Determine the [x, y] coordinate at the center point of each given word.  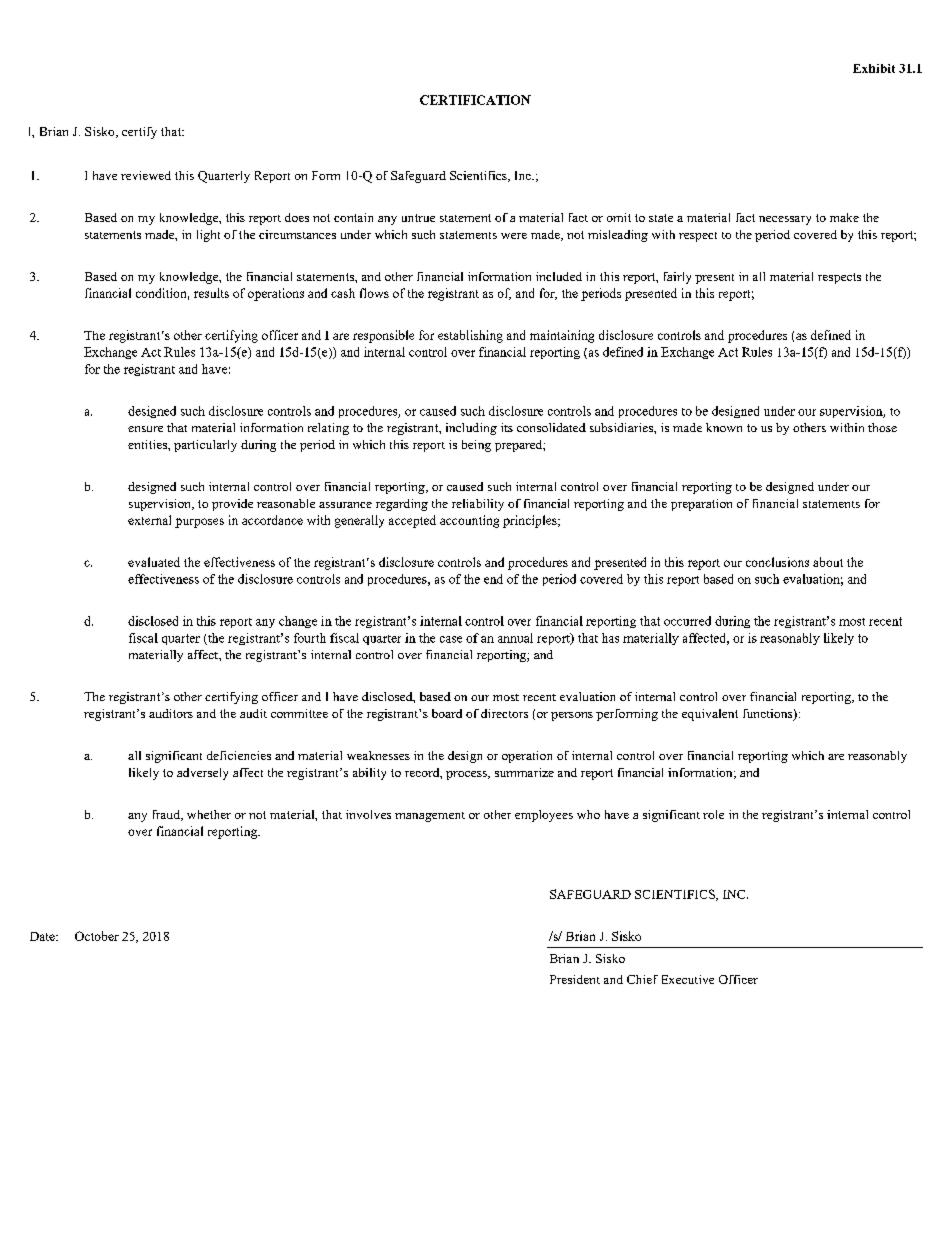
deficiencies [239, 755]
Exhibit [874, 68]
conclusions [777, 562]
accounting [469, 521]
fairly [677, 278]
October [97, 936]
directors [504, 713]
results [211, 293]
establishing [470, 336]
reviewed [146, 175]
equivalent [710, 715]
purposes [199, 523]
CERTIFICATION [475, 100]
